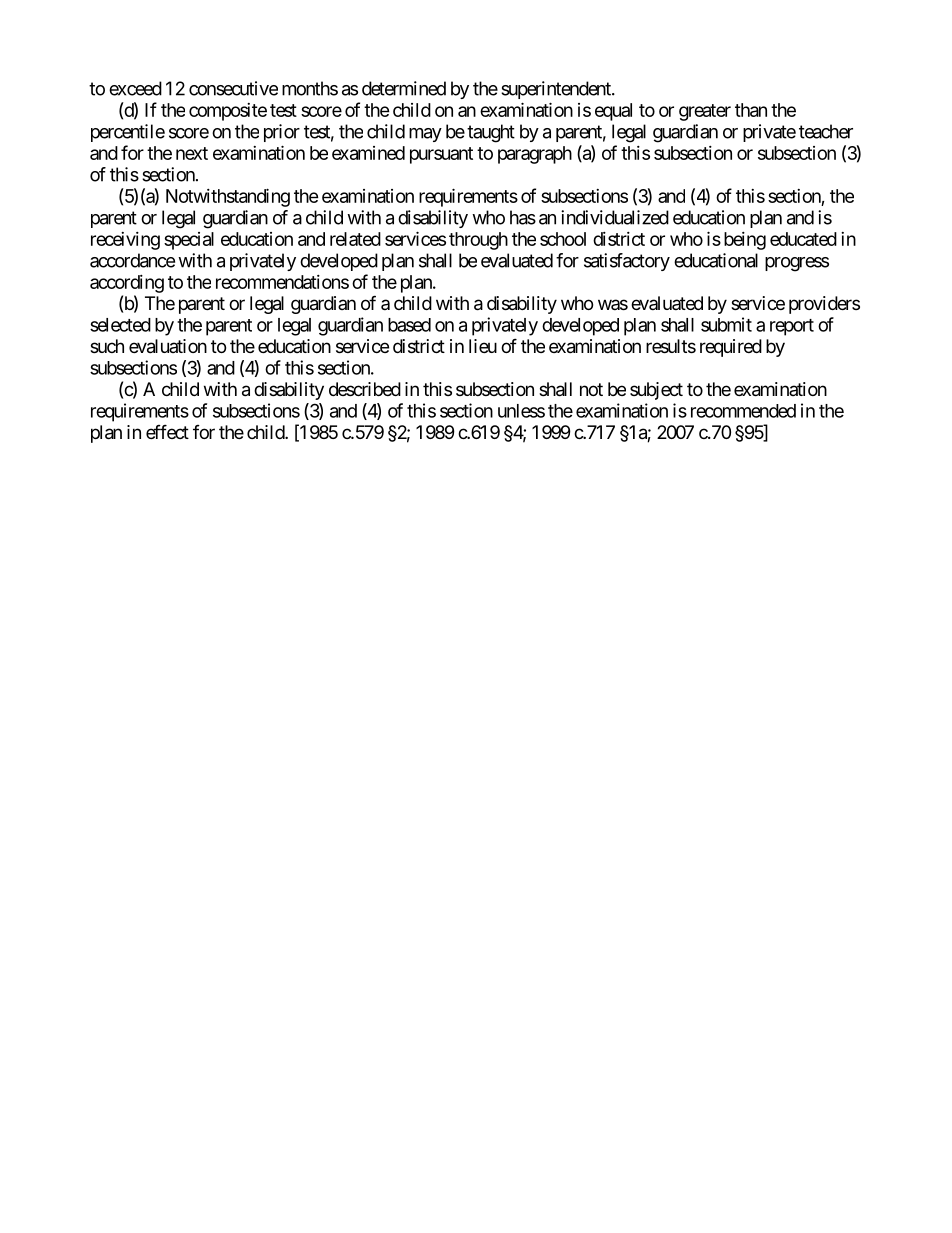 Image resolution: width=952 pixels, height=1233 pixels. What do you see at coordinates (726, 324) in the image?
I see `submit` at bounding box center [726, 324].
